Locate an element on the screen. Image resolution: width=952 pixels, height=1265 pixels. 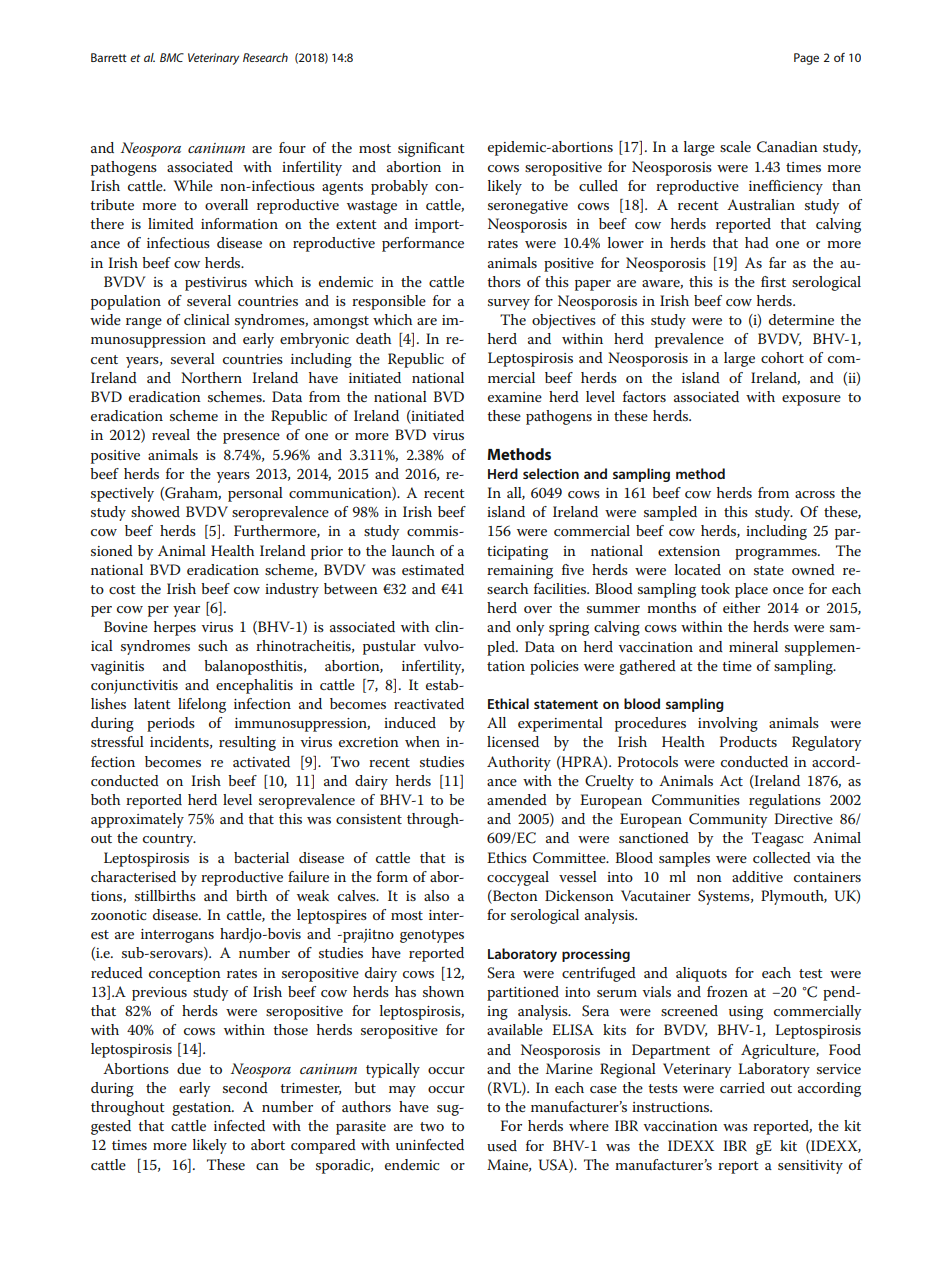
used is located at coordinates (502, 1145).
